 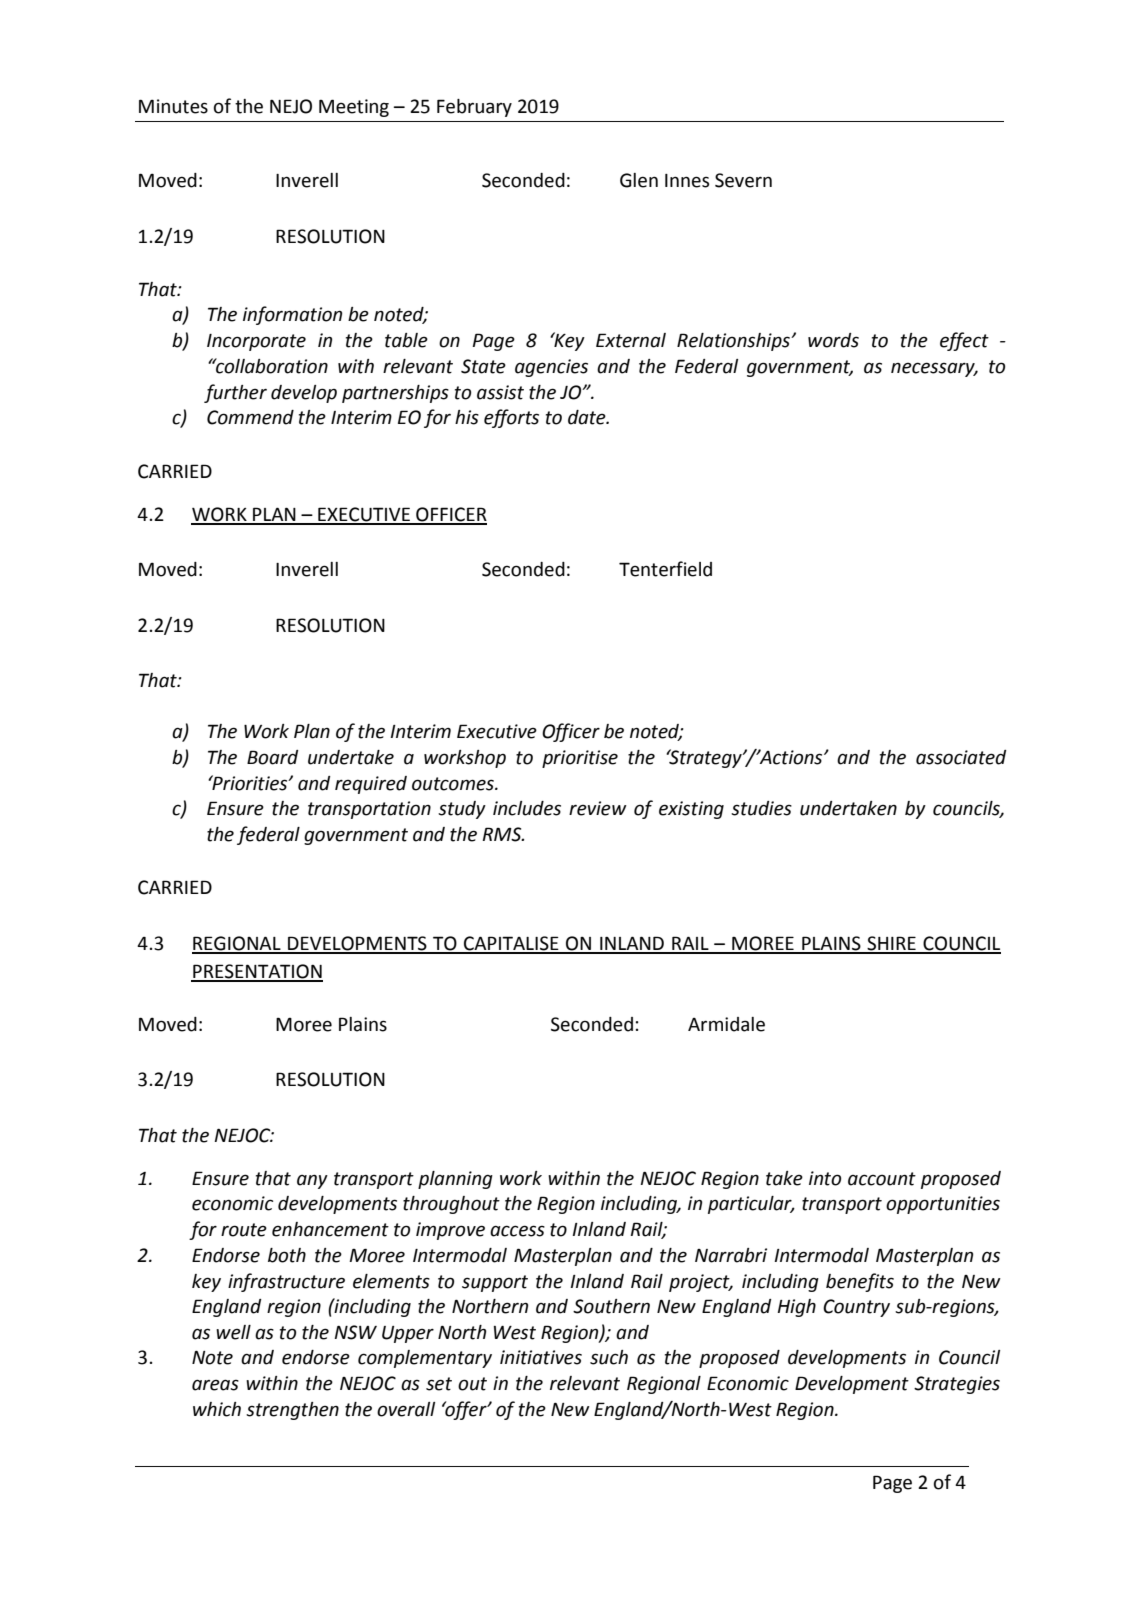 What do you see at coordinates (354, 108) in the image?
I see `Meeting` at bounding box center [354, 108].
